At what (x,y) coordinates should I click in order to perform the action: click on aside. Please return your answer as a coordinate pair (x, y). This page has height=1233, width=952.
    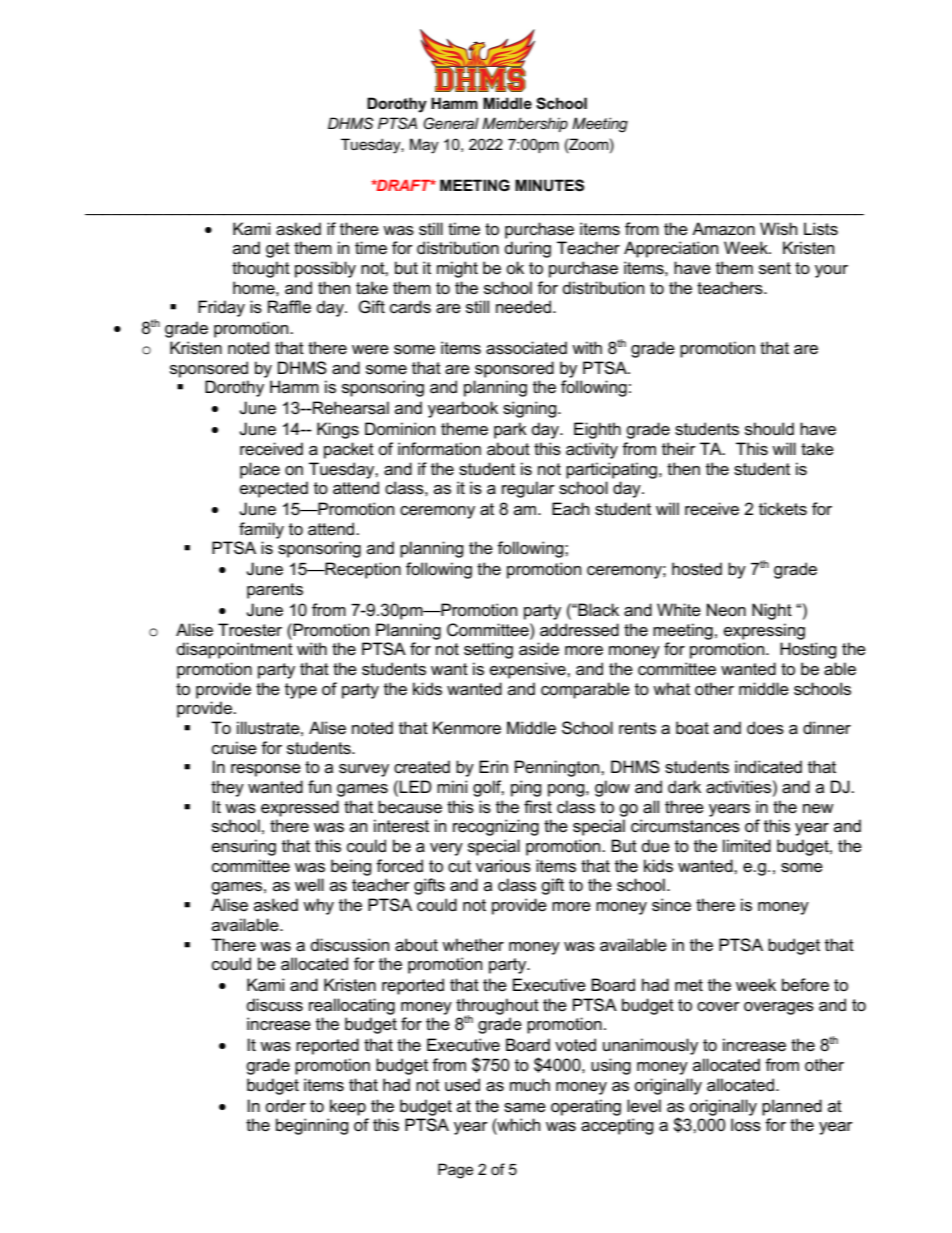
    Looking at the image, I should click on (539, 649).
